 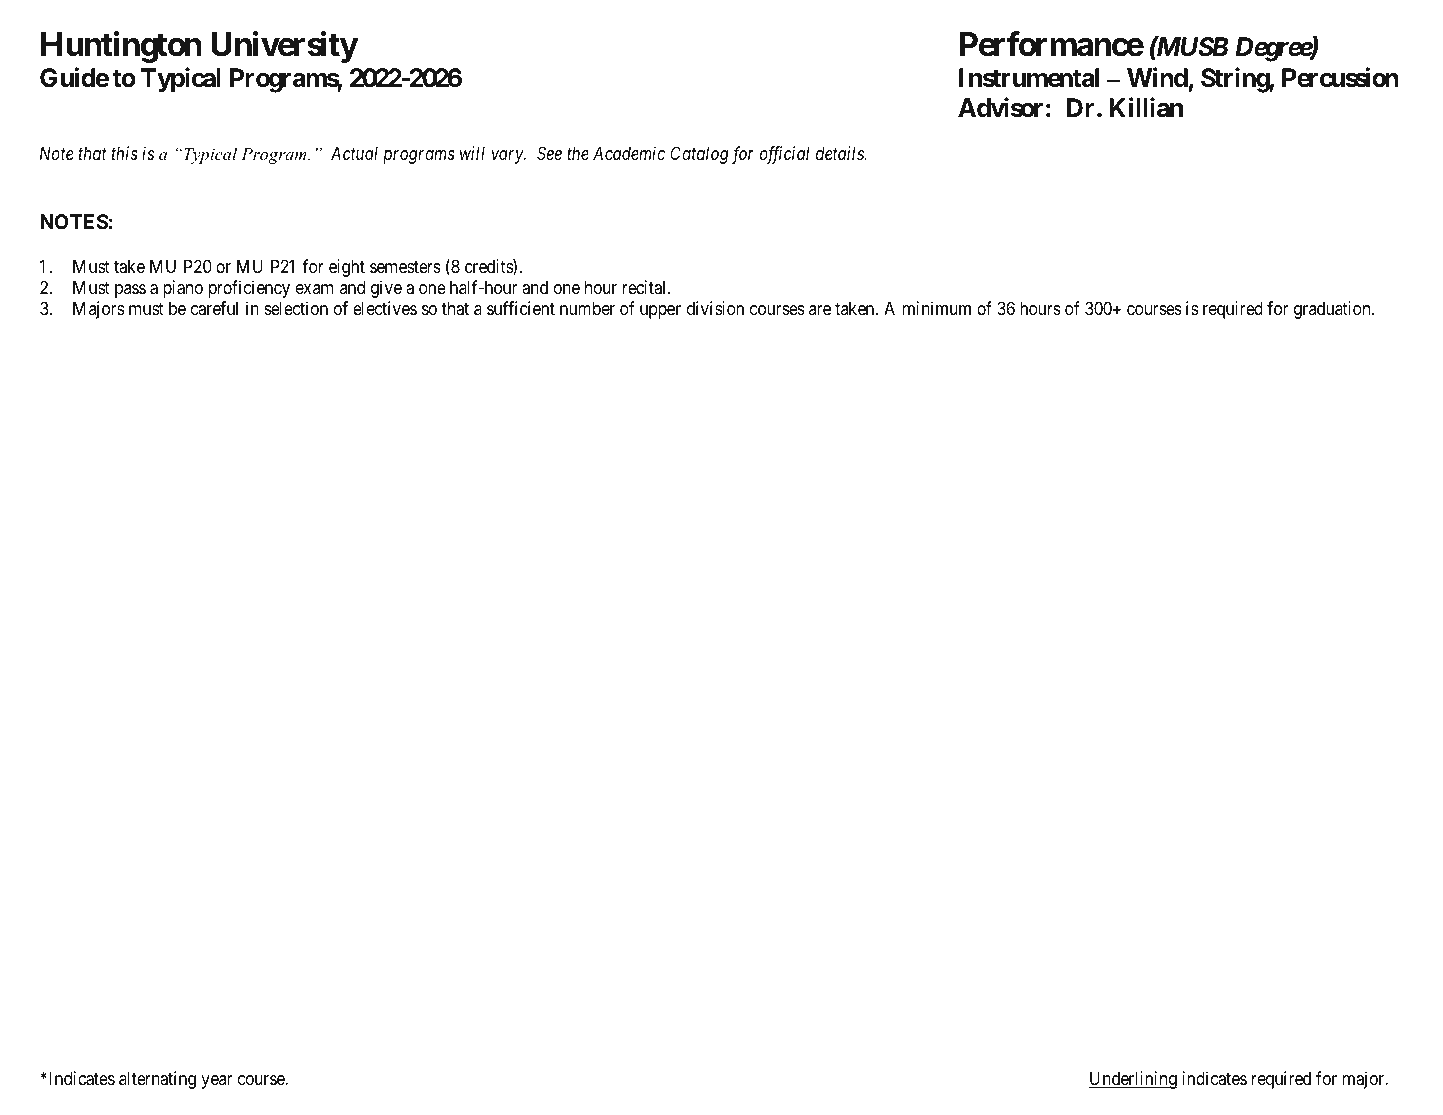 What do you see at coordinates (1157, 77) in the page?
I see `Wind` at bounding box center [1157, 77].
